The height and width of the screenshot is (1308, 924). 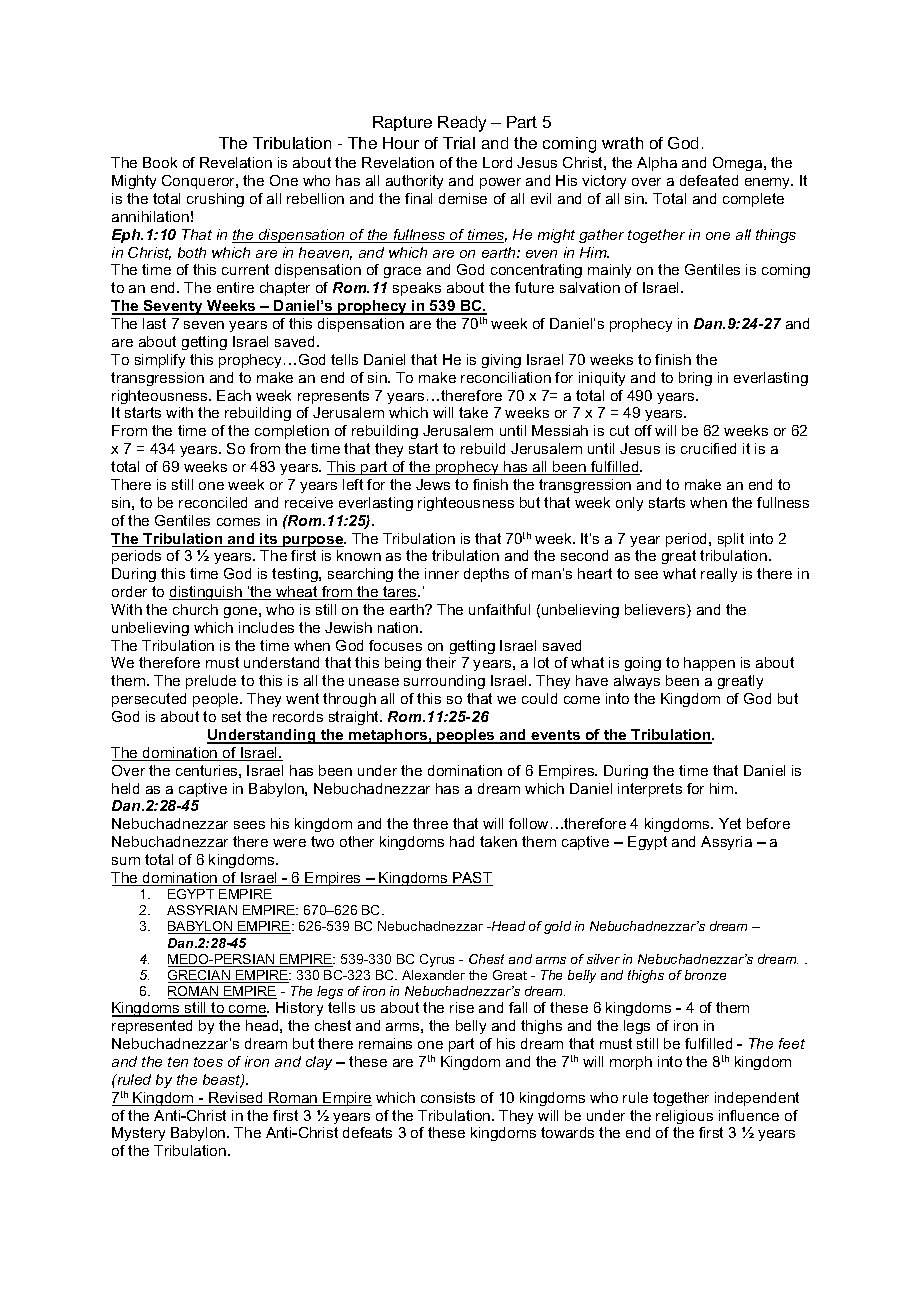 I want to click on bronze, so click(x=705, y=975).
